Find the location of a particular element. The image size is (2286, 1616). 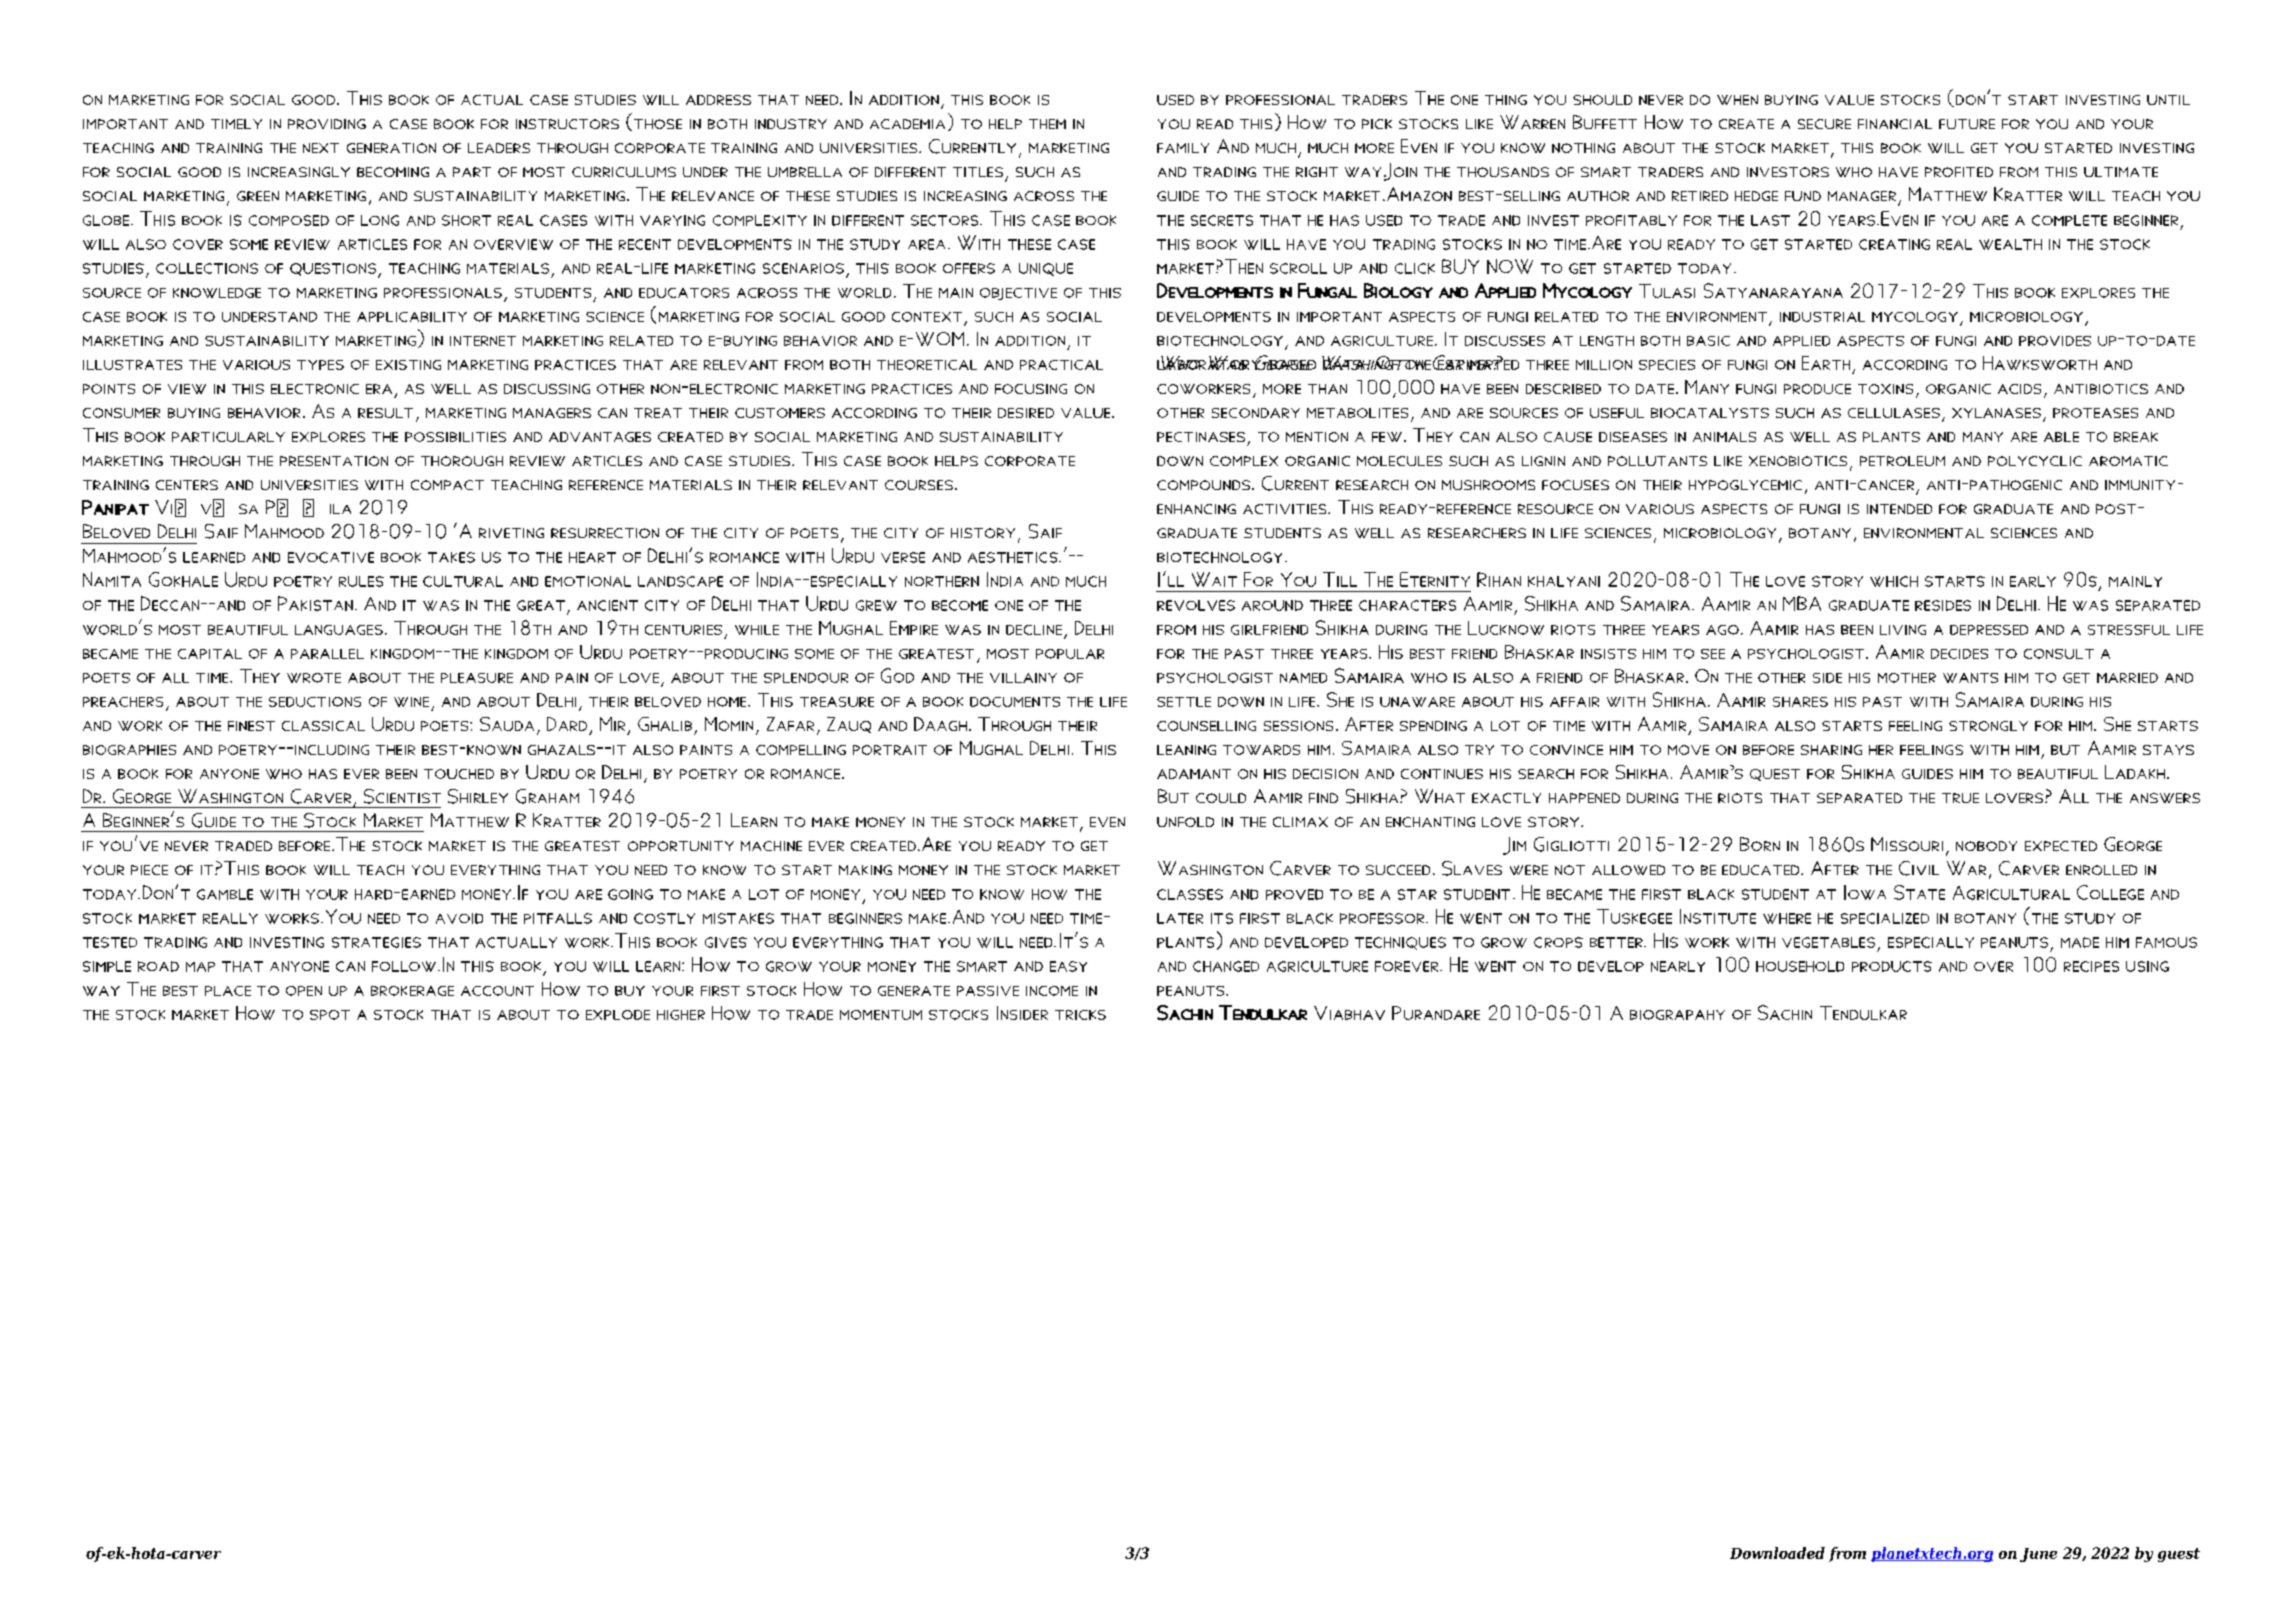

explode is located at coordinates (618, 1015).
